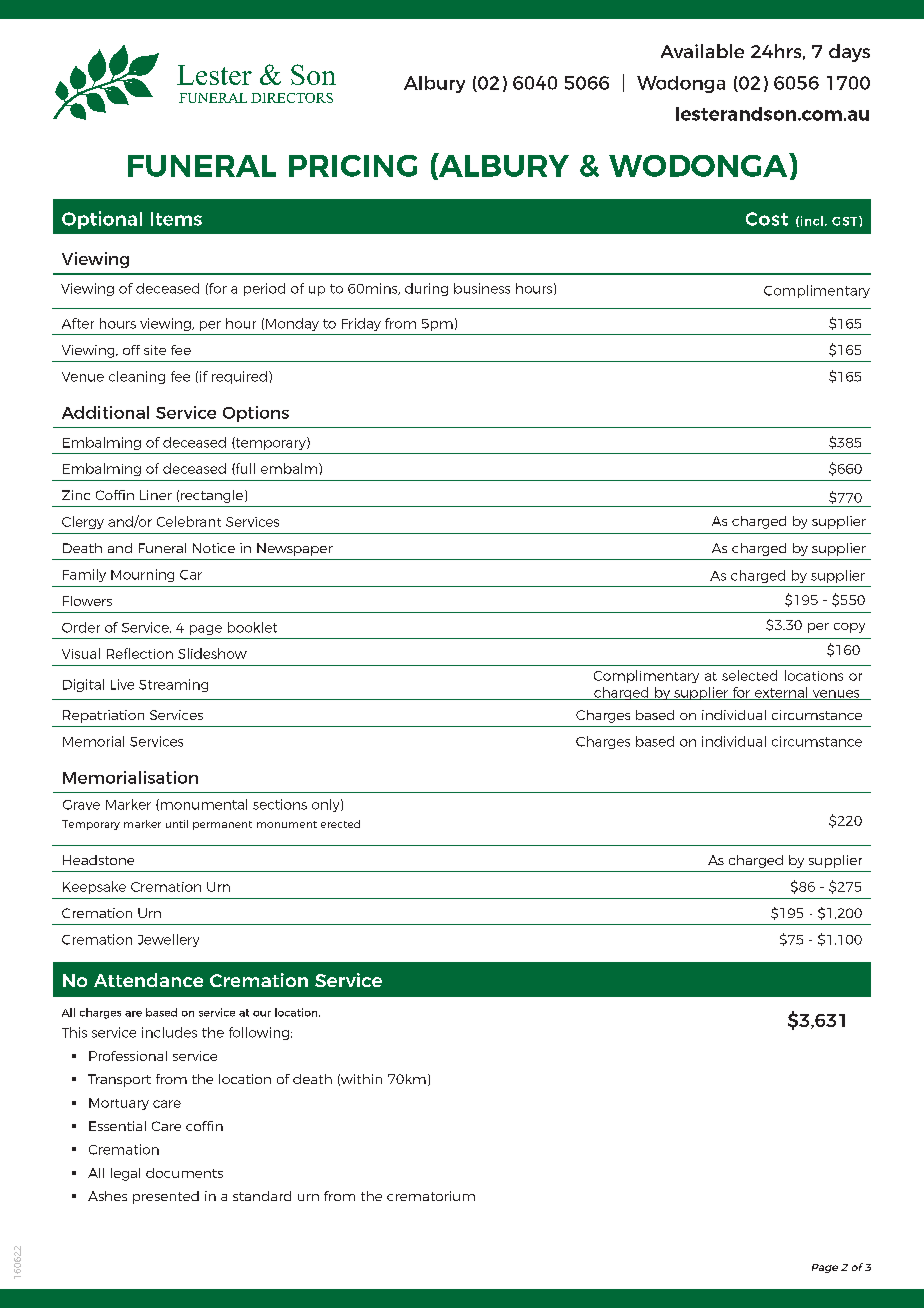 The width and height of the screenshot is (924, 1308). Describe the element at coordinates (140, 653) in the screenshot. I see `Reflection` at that location.
